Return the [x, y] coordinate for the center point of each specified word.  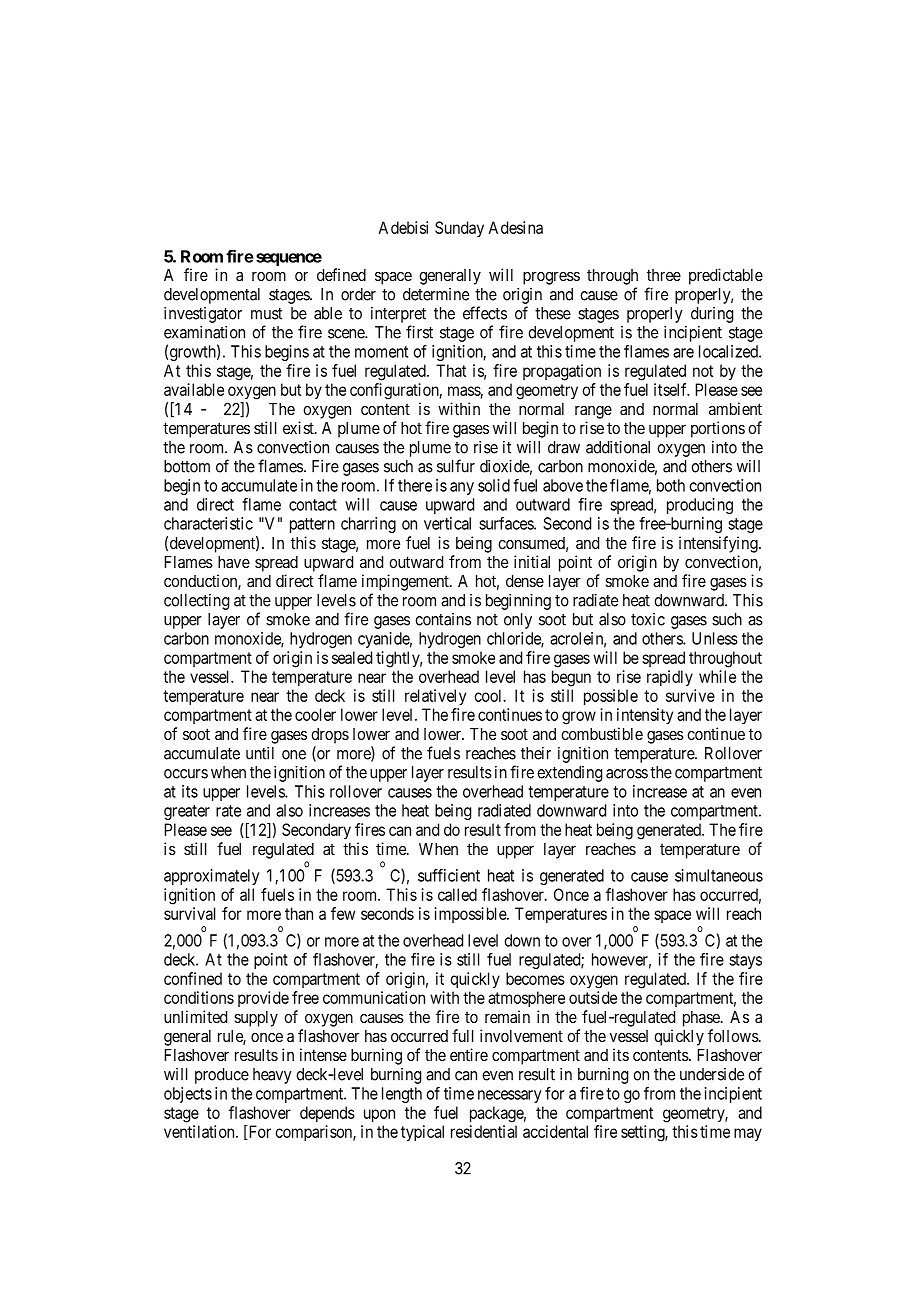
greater [187, 812]
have [234, 562]
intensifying [719, 544]
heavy [272, 1076]
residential [484, 1131]
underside [712, 1074]
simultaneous [719, 875]
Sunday [459, 229]
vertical [447, 523]
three [664, 275]
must [266, 314]
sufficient [449, 875]
